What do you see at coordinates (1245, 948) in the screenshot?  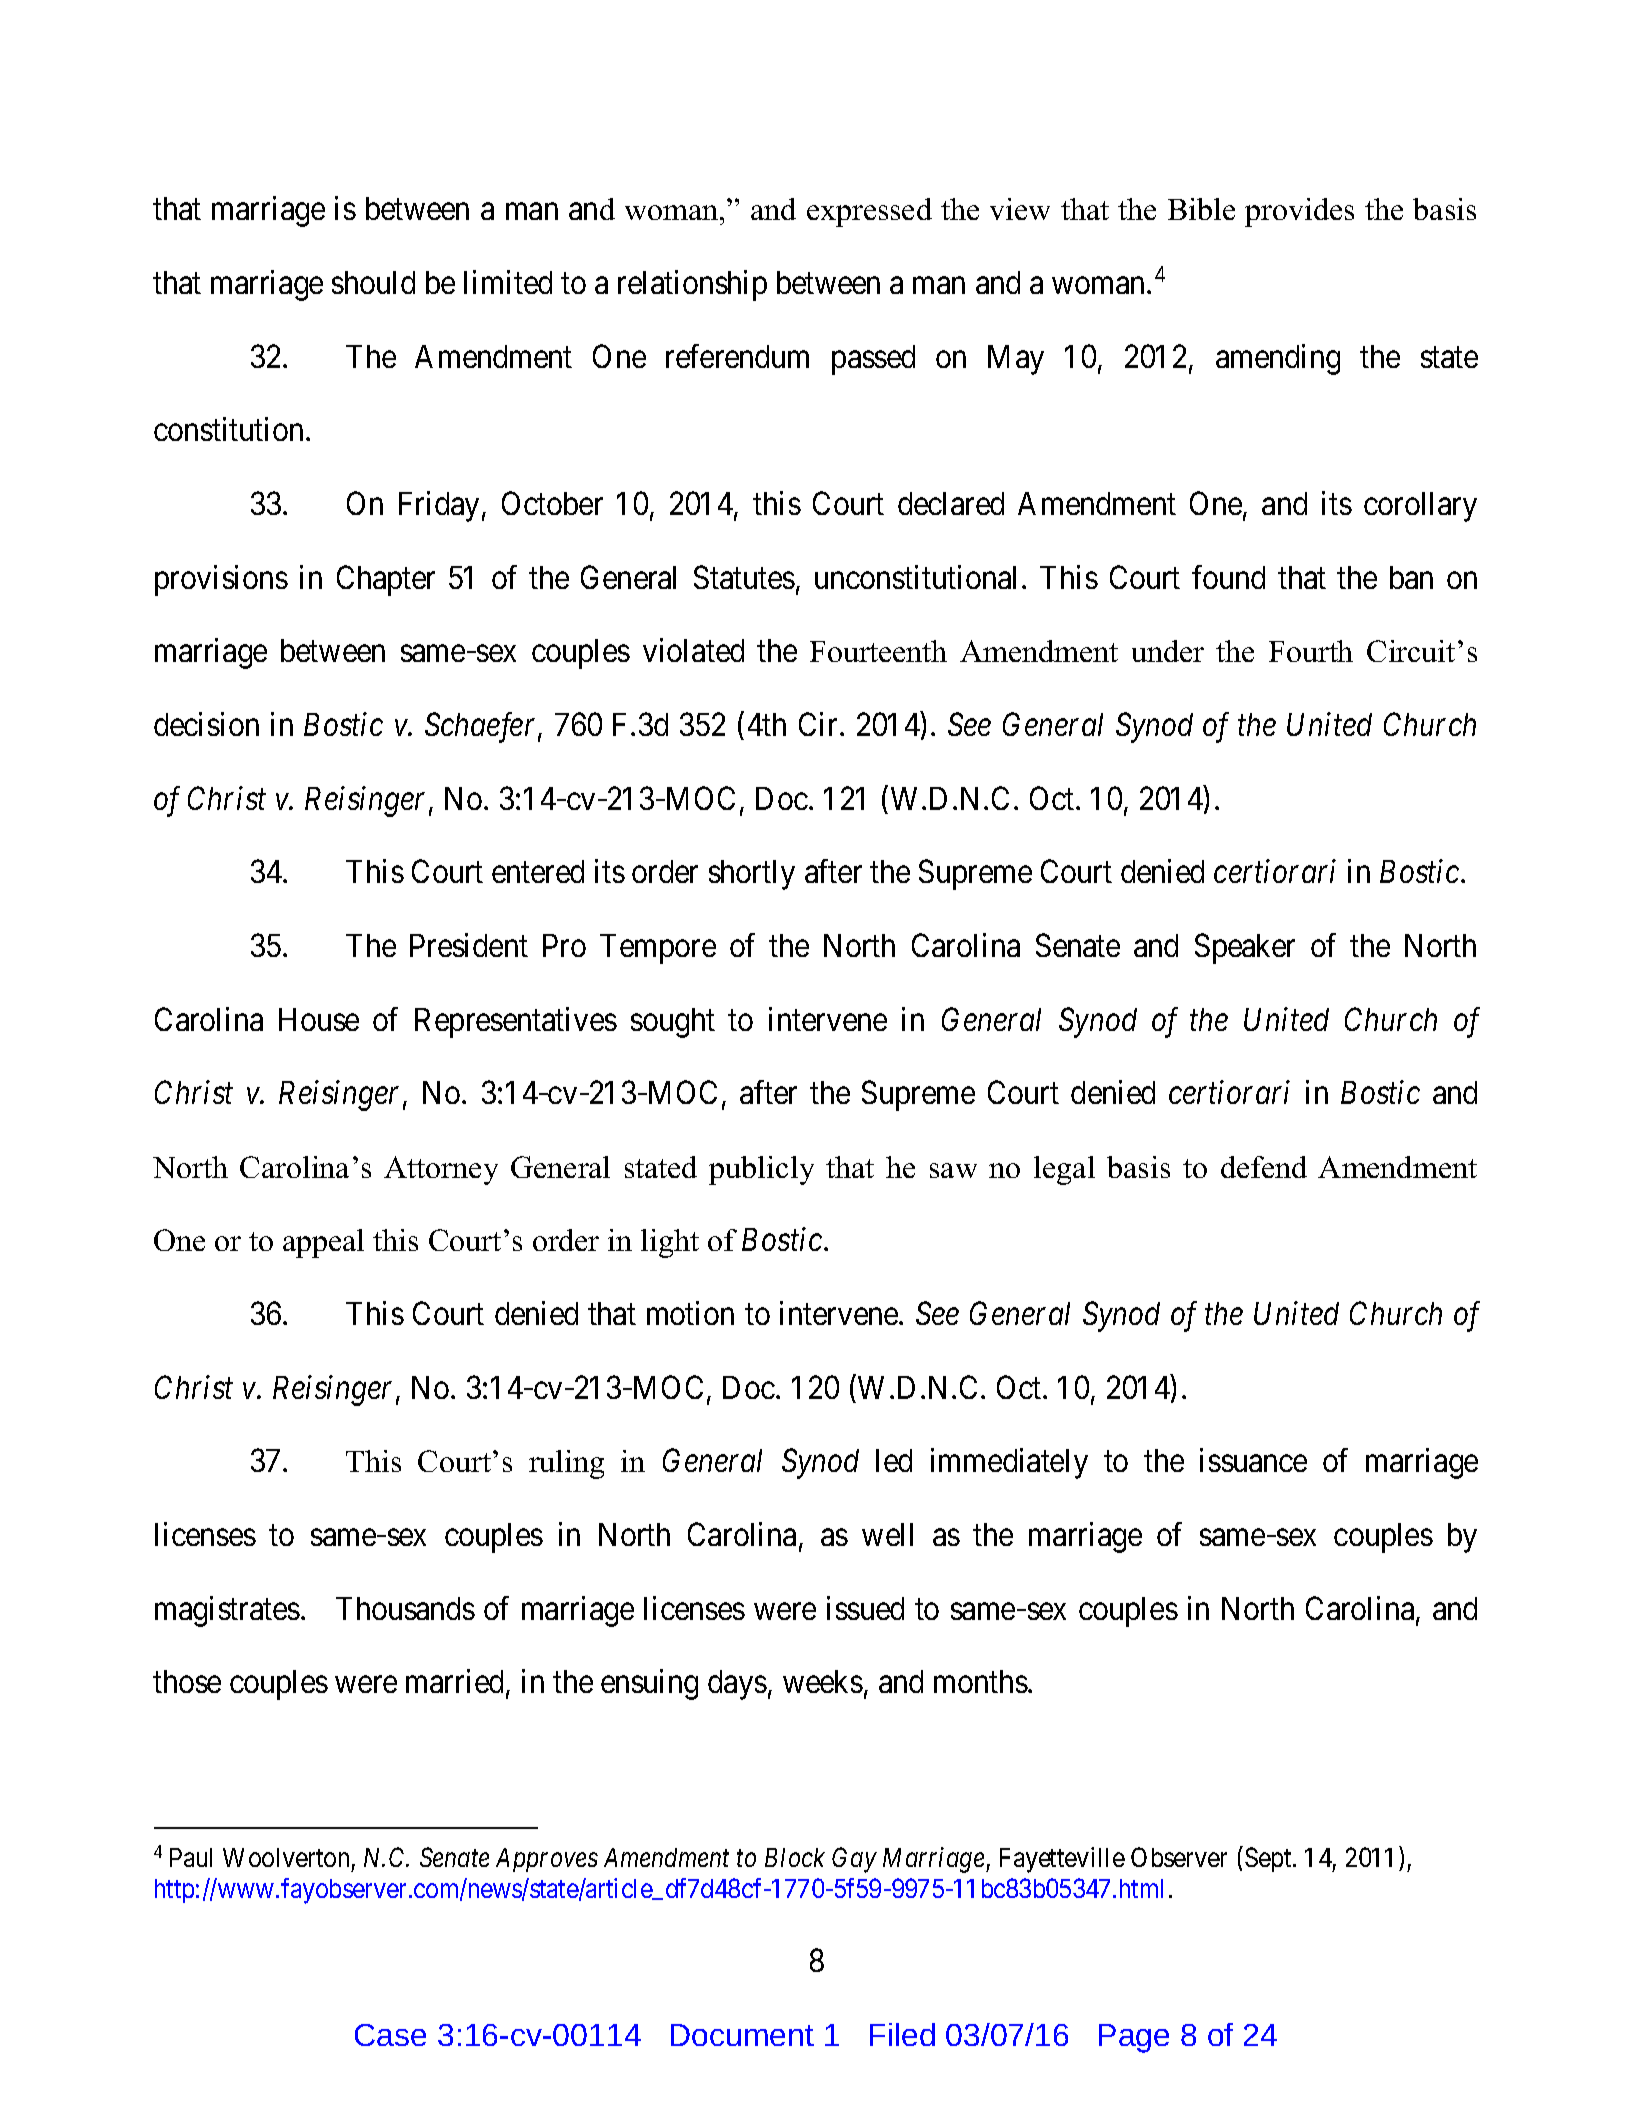 I see `Speaker` at bounding box center [1245, 948].
